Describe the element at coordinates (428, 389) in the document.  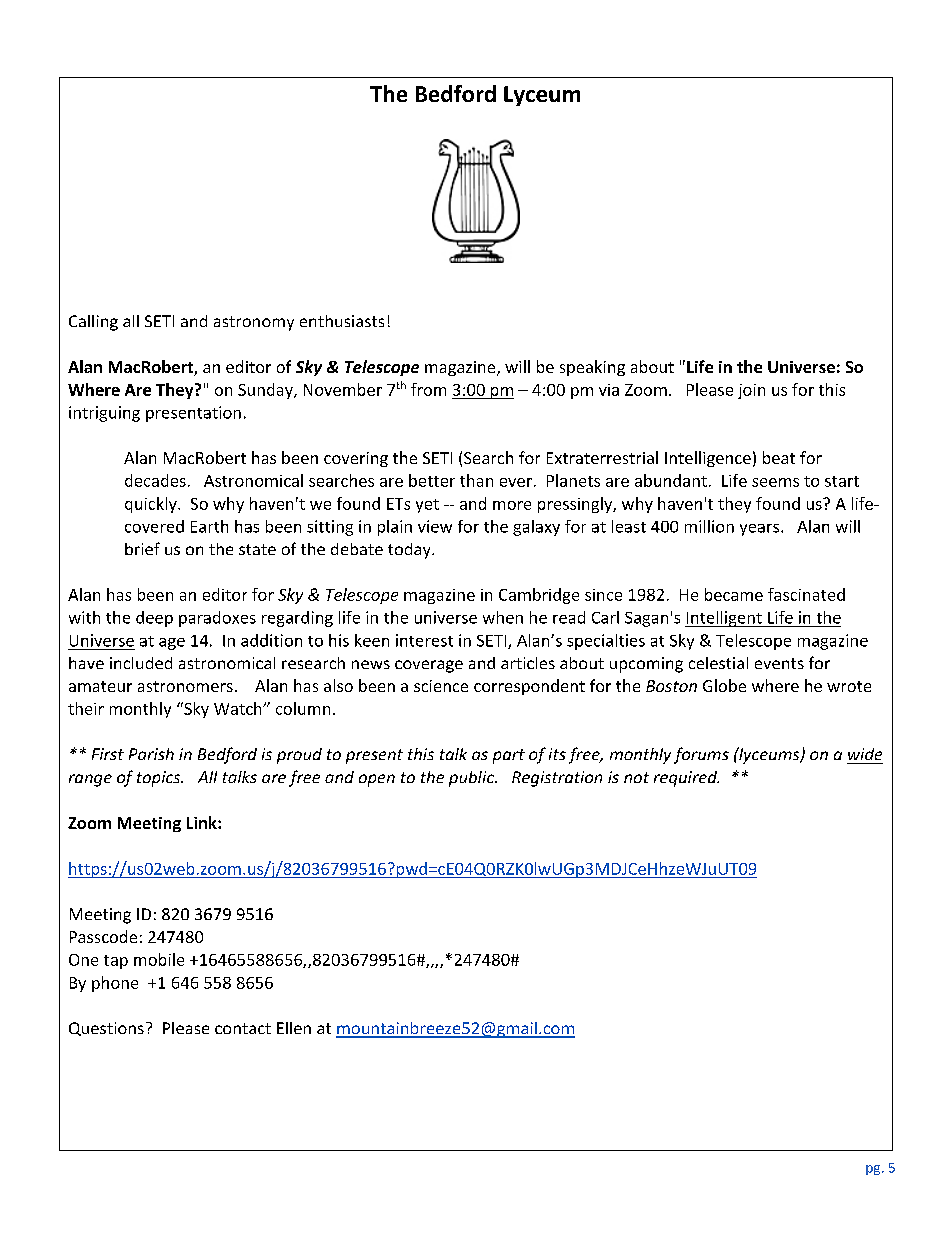
I see `from` at that location.
